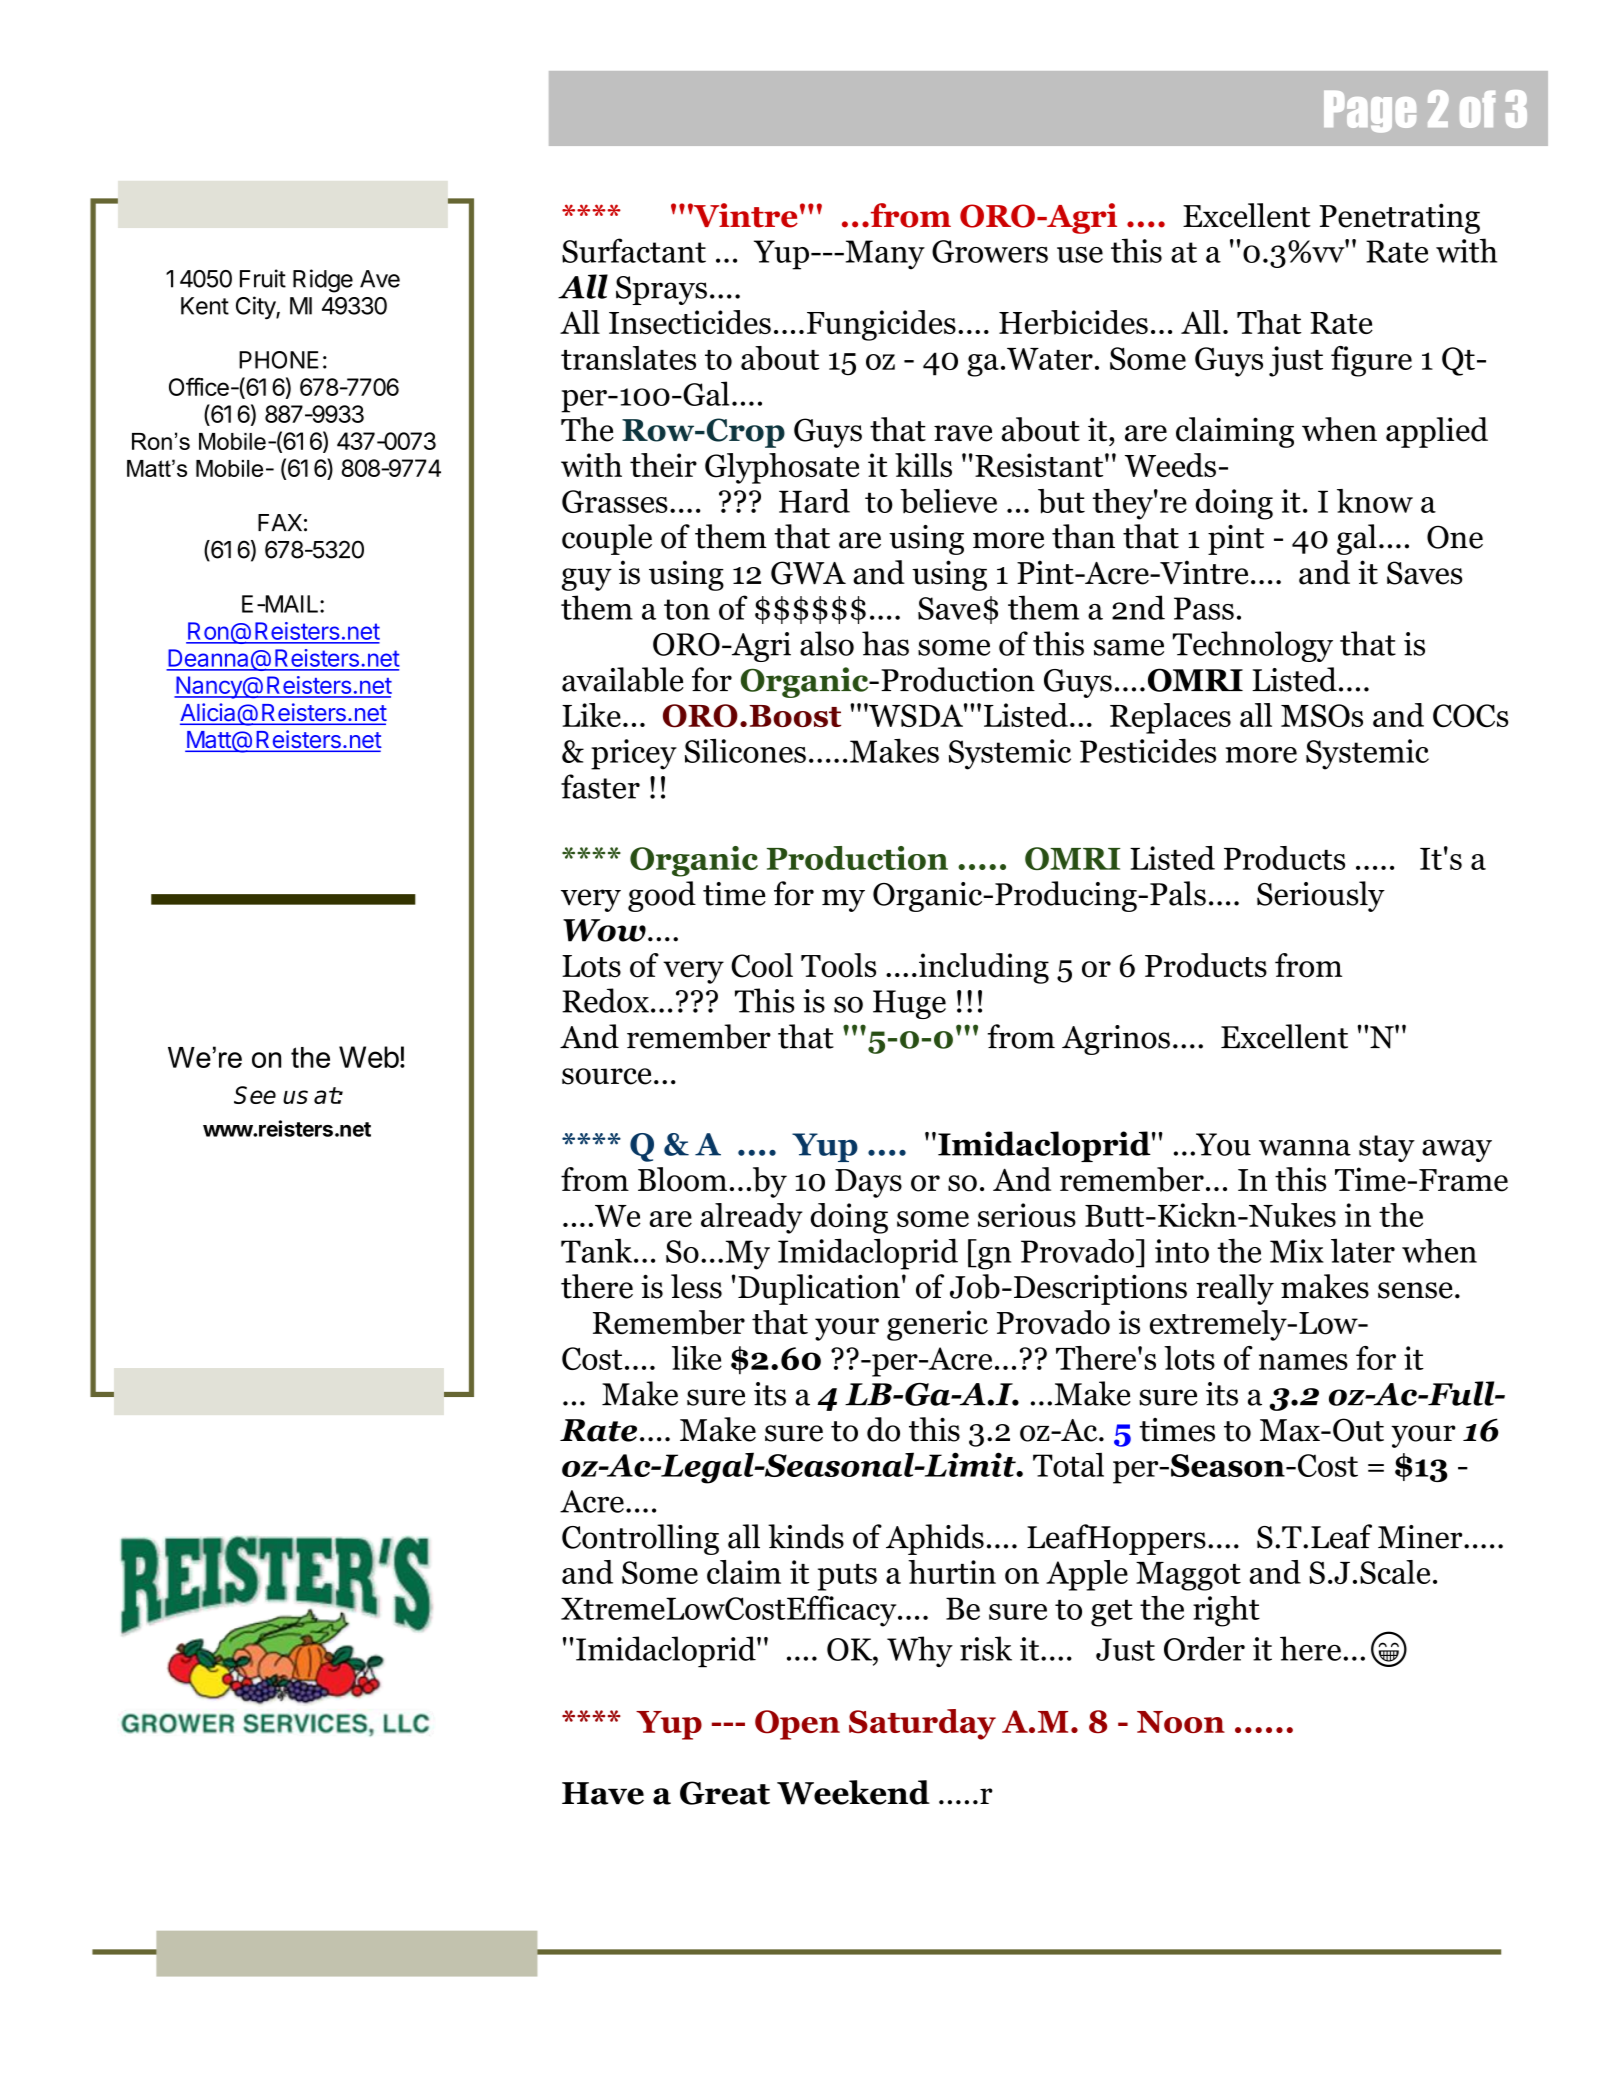  I want to click on Duplication, so click(819, 1289).
